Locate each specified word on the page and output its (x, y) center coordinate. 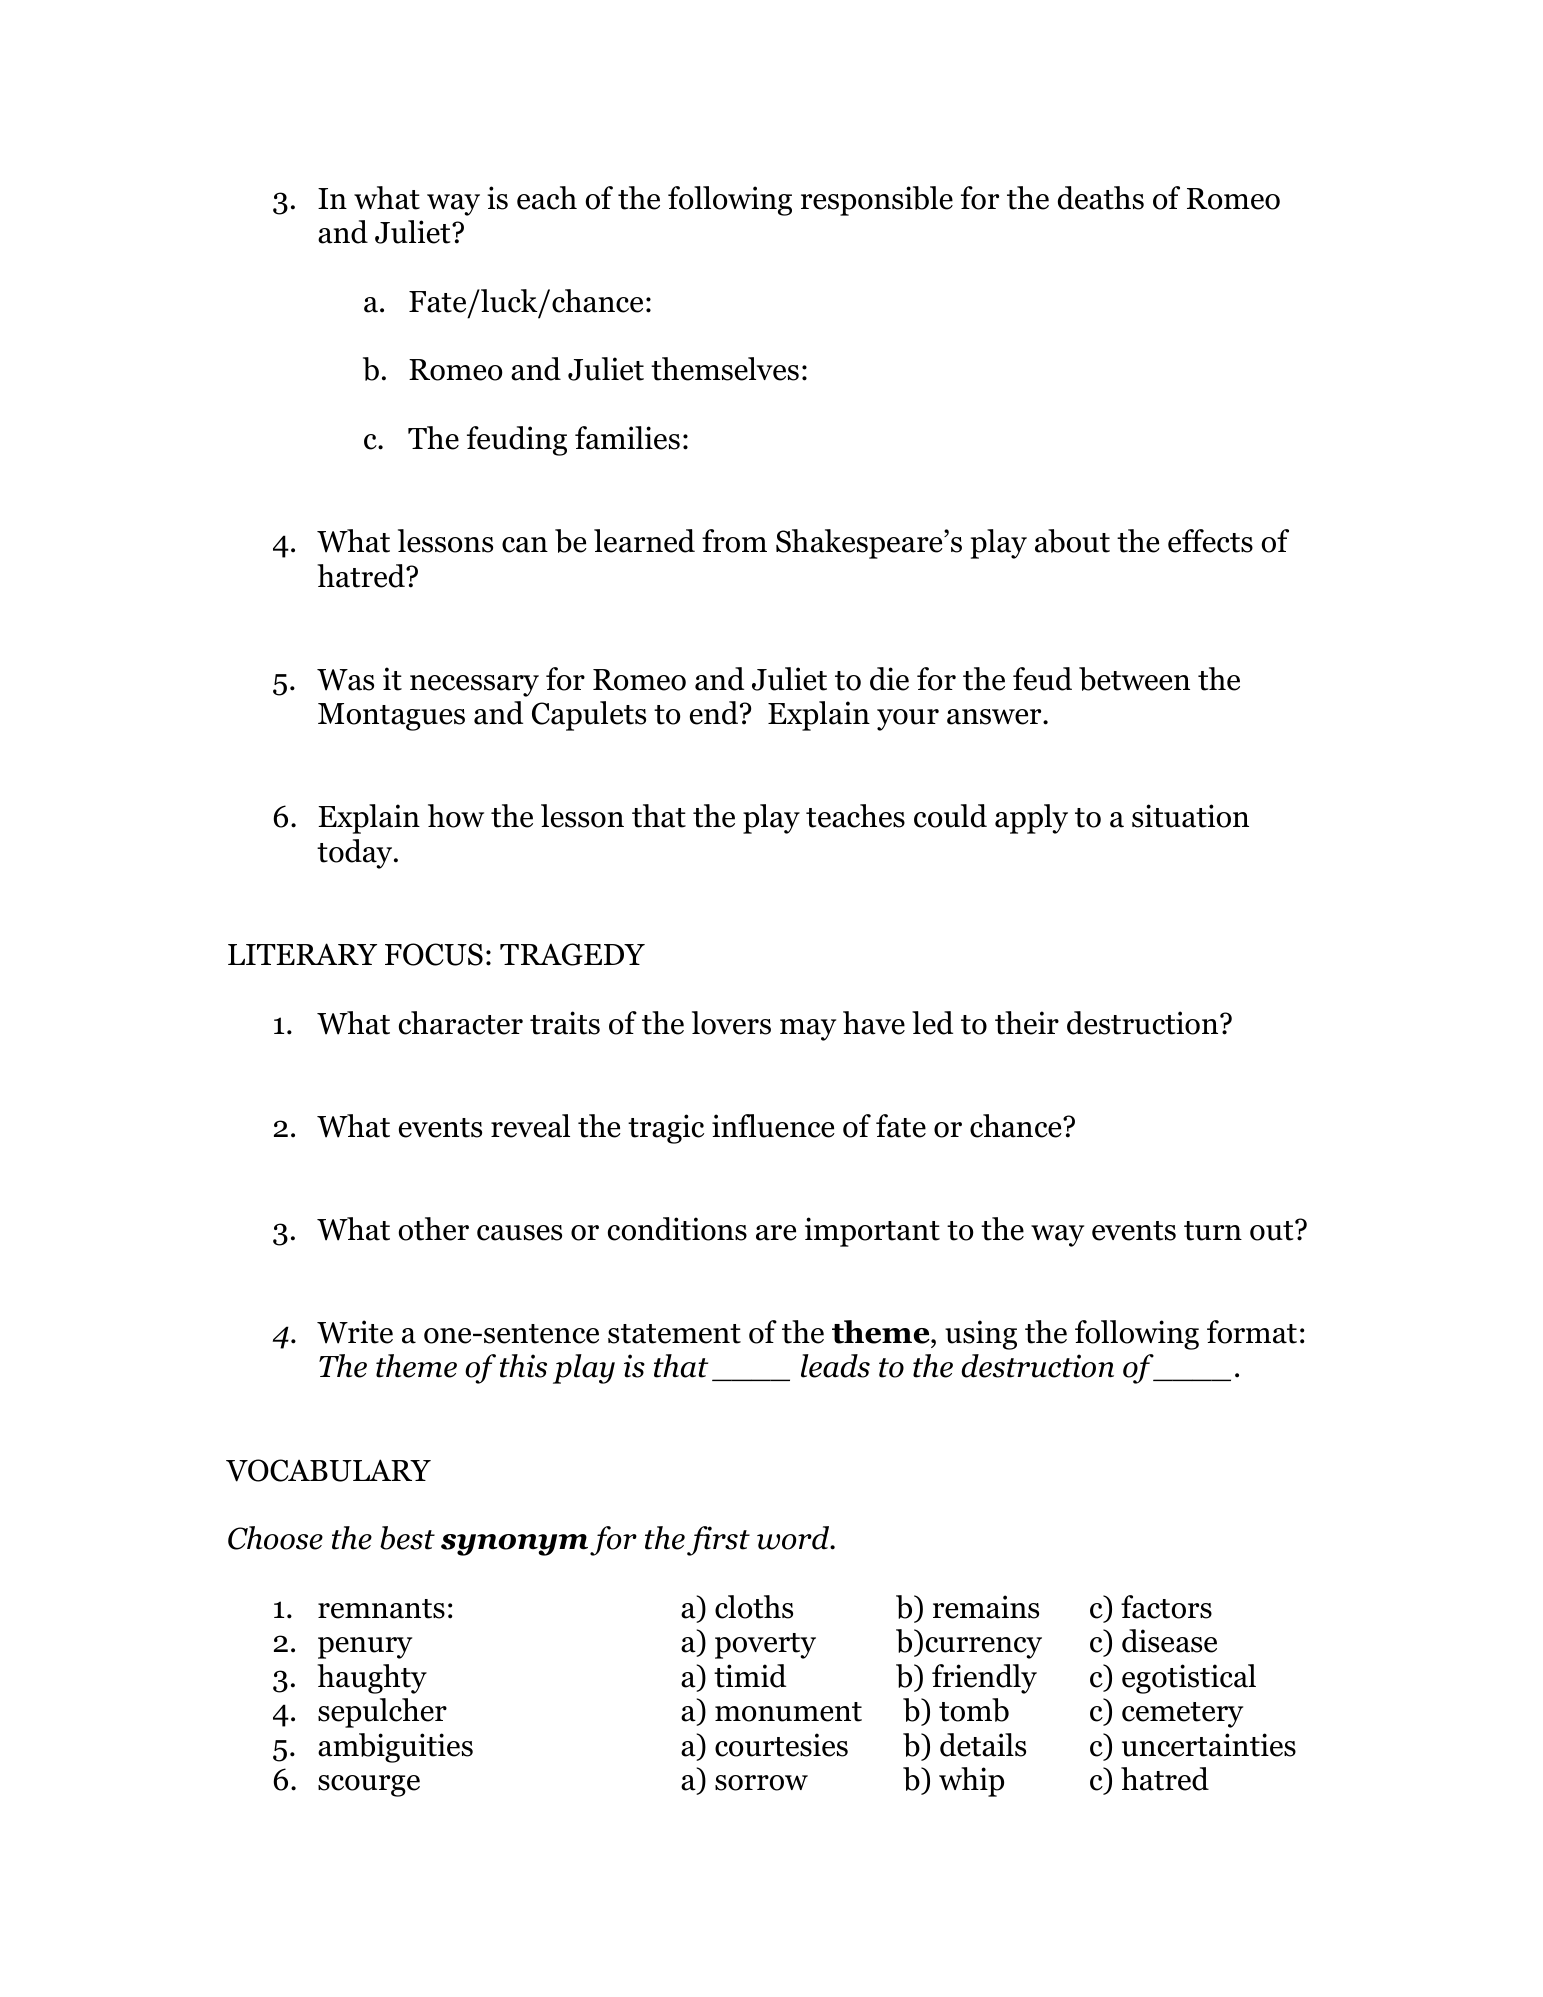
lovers (731, 1023)
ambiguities (395, 1748)
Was (345, 680)
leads (835, 1366)
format (1252, 1332)
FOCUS (434, 954)
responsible (877, 201)
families (627, 438)
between (1134, 679)
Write (355, 1332)
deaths (1101, 198)
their (1027, 1023)
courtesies (781, 1745)
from (734, 541)
